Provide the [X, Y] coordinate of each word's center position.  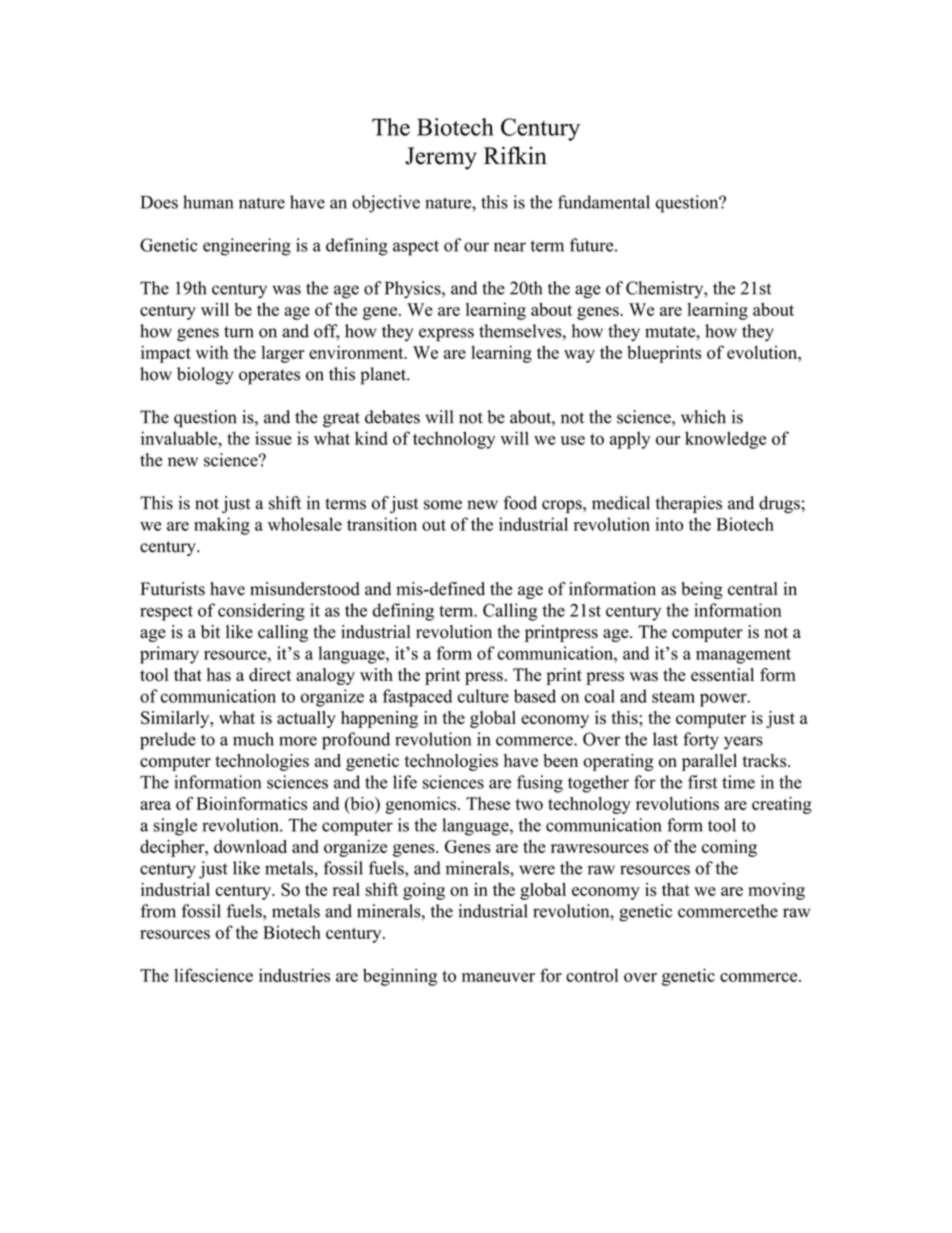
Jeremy [441, 158]
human [208, 202]
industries [294, 975]
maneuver [498, 977]
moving [776, 891]
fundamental [604, 202]
